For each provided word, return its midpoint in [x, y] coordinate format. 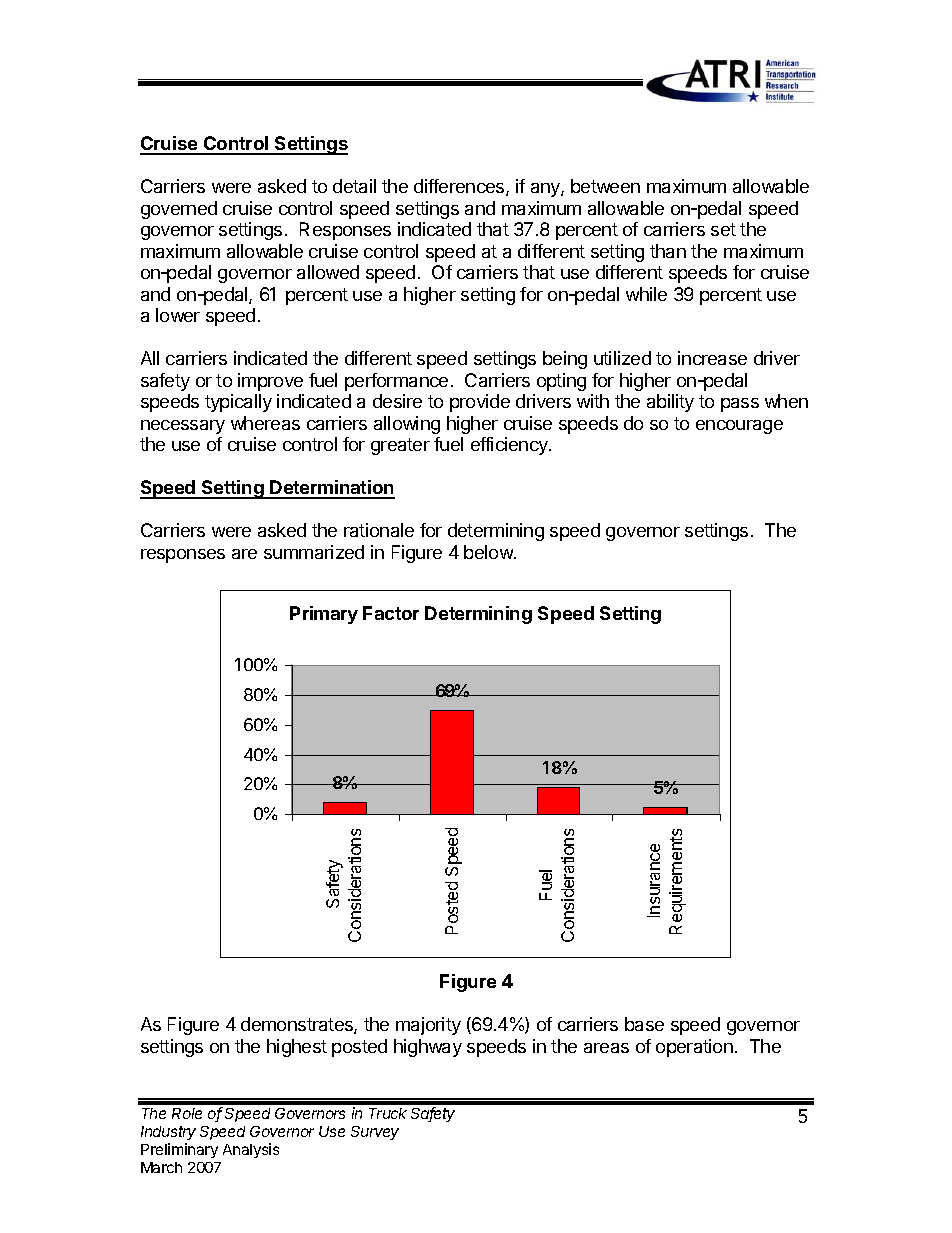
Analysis [251, 1150]
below [489, 552]
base [644, 1024]
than [668, 251]
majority [428, 1026]
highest [297, 1048]
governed [179, 210]
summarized [314, 552]
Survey [375, 1133]
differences [460, 187]
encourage [739, 427]
